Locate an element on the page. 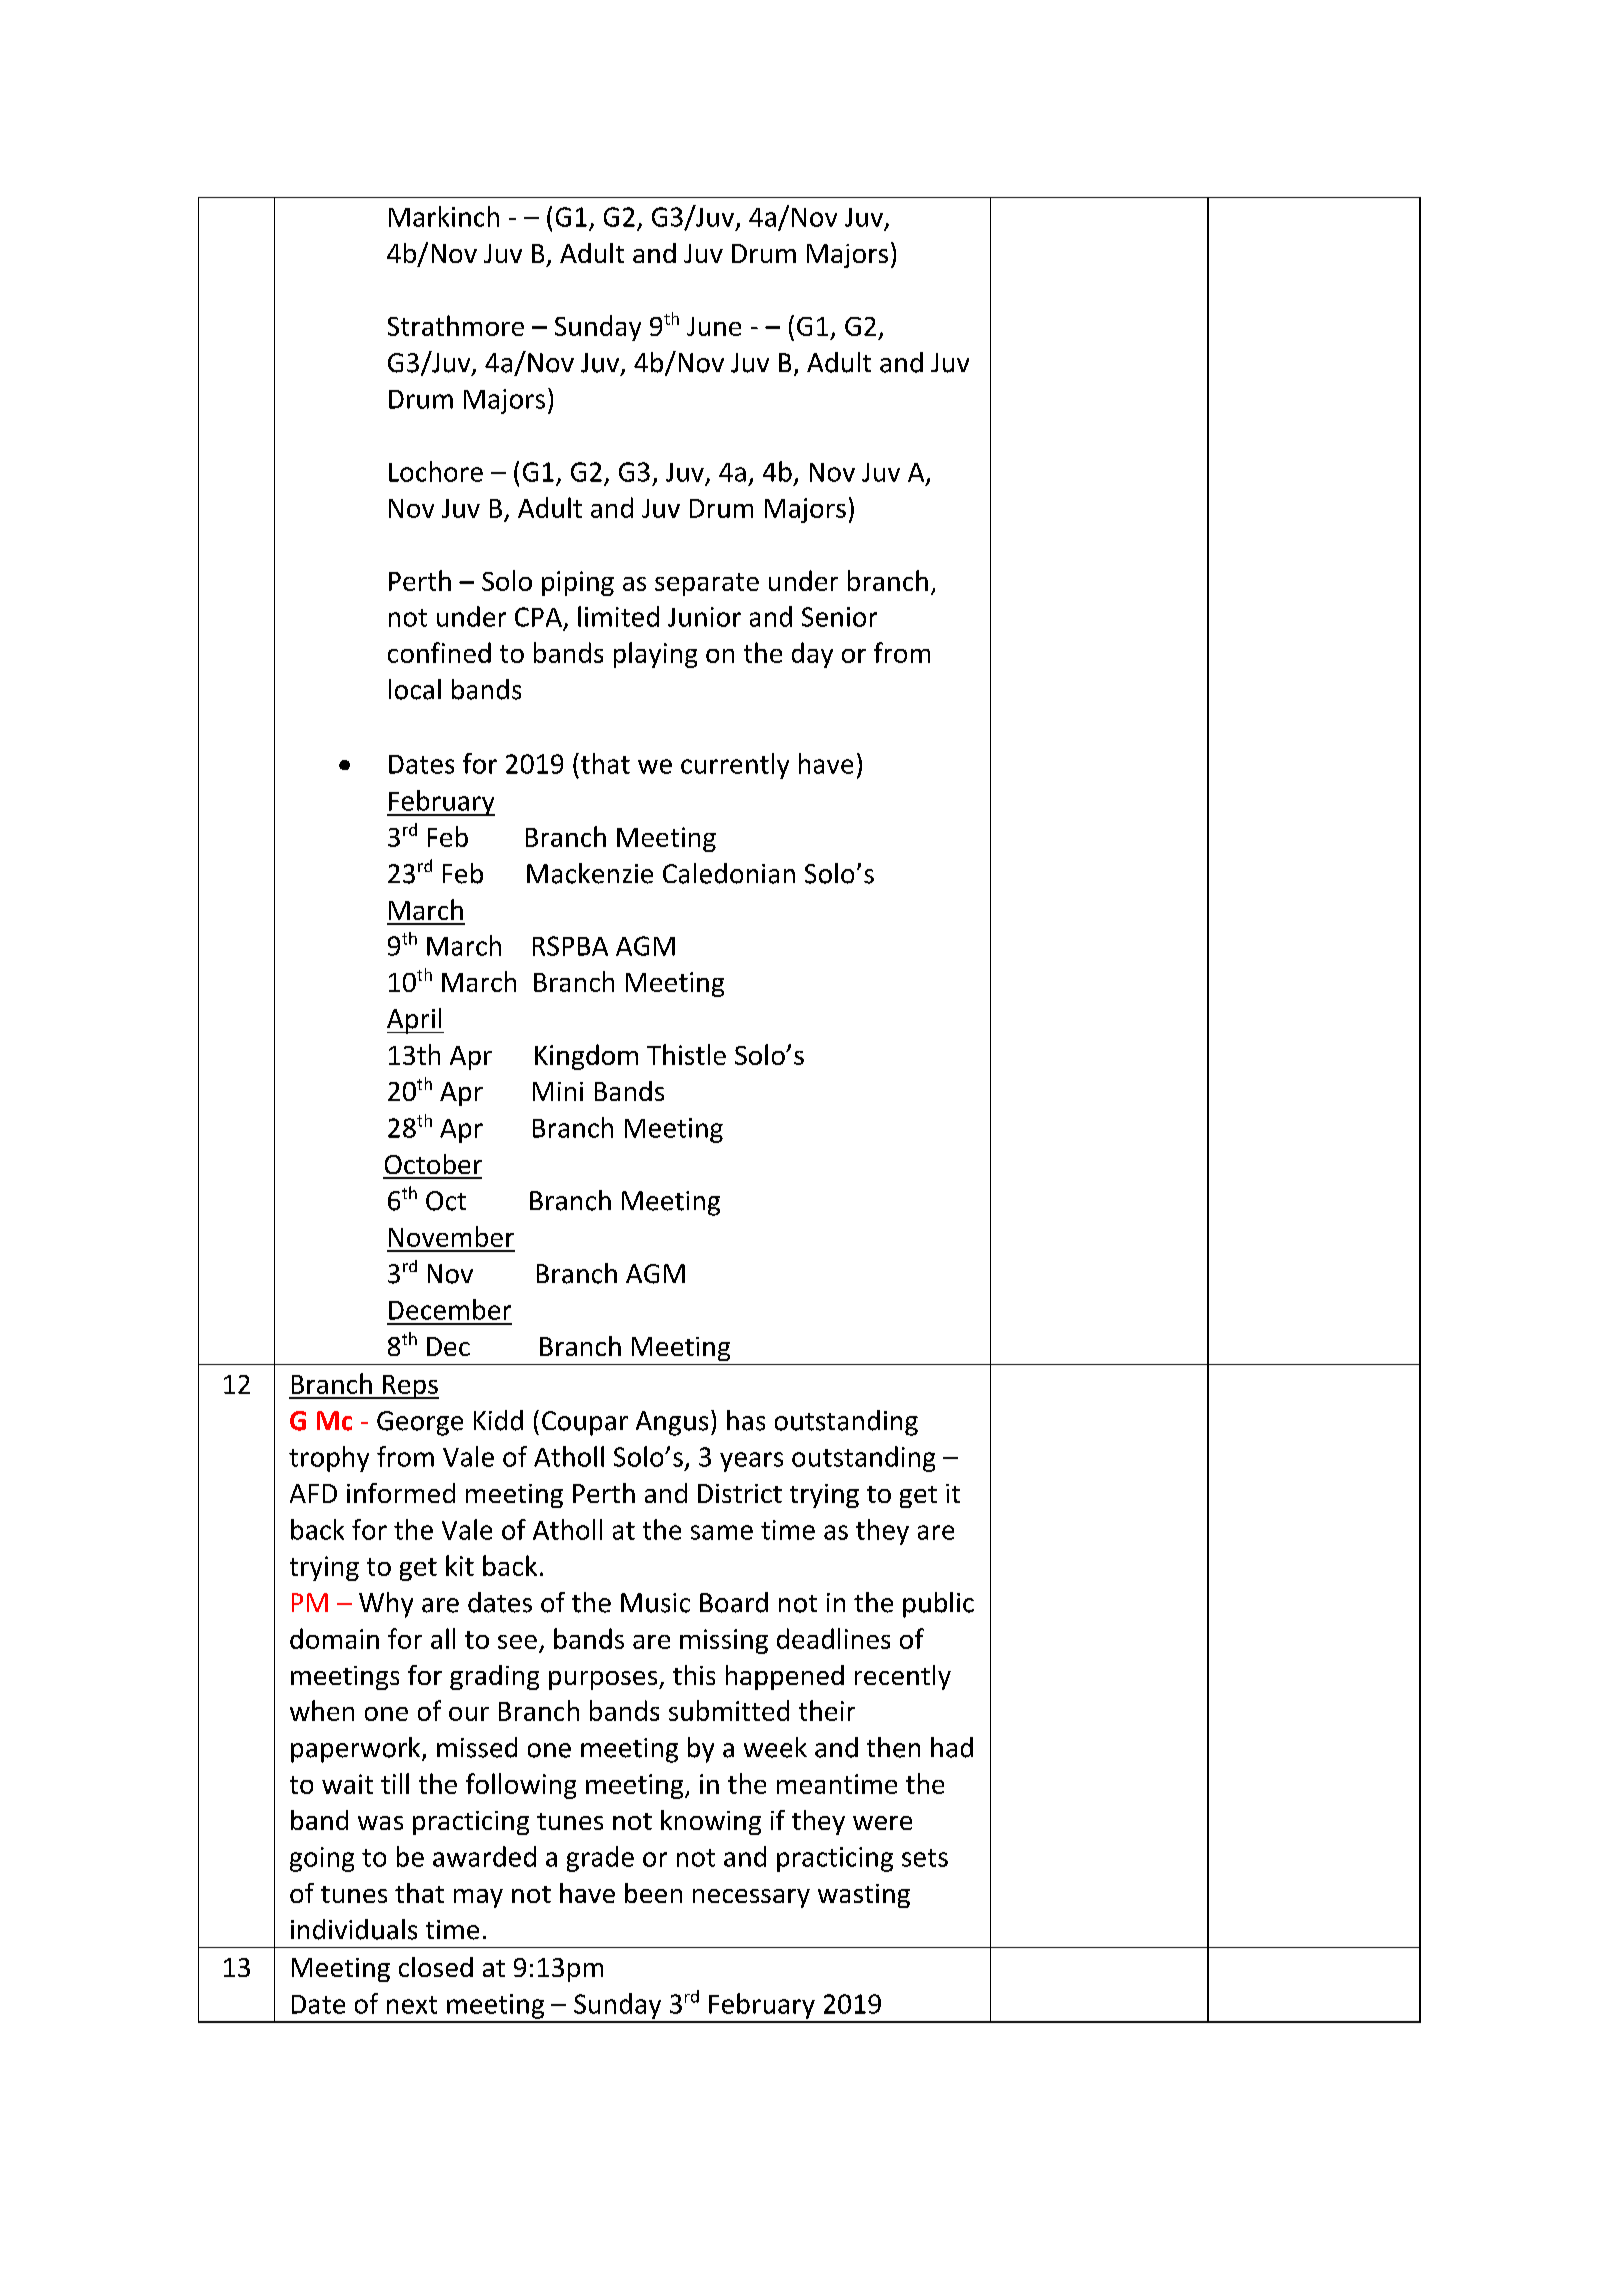 This page has width=1613, height=2281. confined is located at coordinates (439, 652).
